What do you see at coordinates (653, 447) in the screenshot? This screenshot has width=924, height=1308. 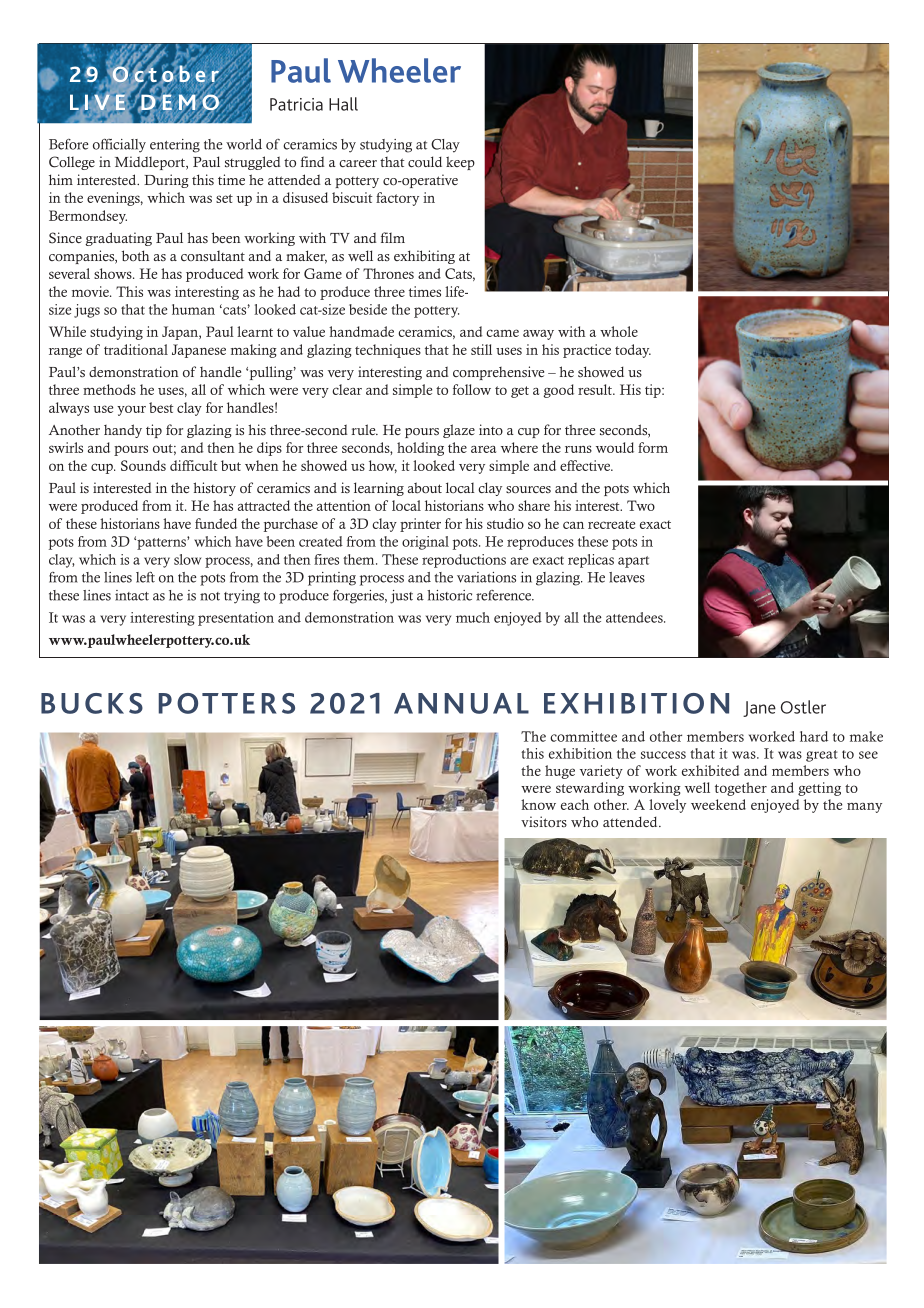 I see `form` at bounding box center [653, 447].
